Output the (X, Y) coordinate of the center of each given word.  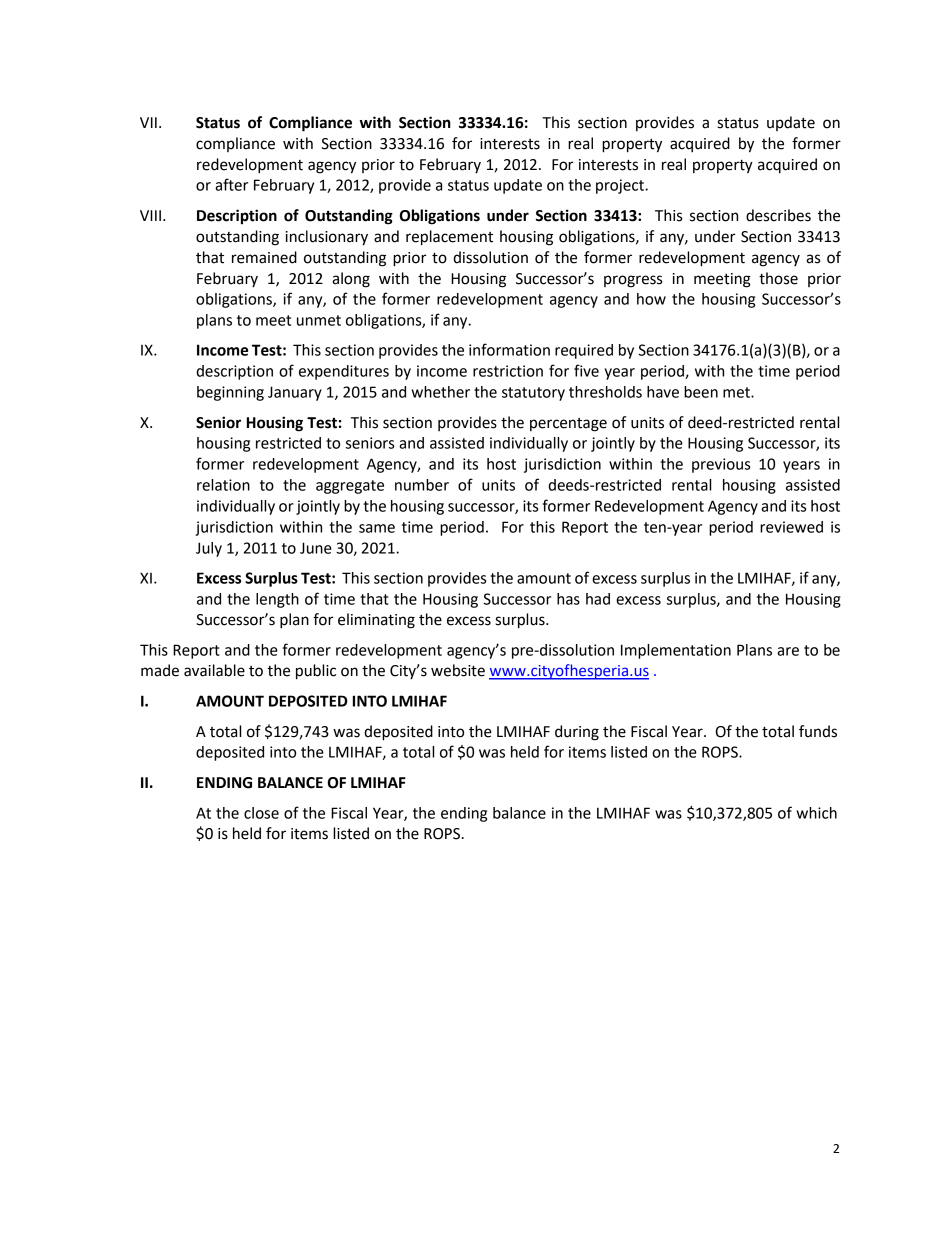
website (458, 670)
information (509, 349)
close (261, 813)
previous (721, 465)
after (231, 184)
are (788, 651)
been (701, 392)
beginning (230, 393)
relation (223, 485)
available (214, 670)
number (422, 485)
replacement (449, 238)
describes (778, 215)
